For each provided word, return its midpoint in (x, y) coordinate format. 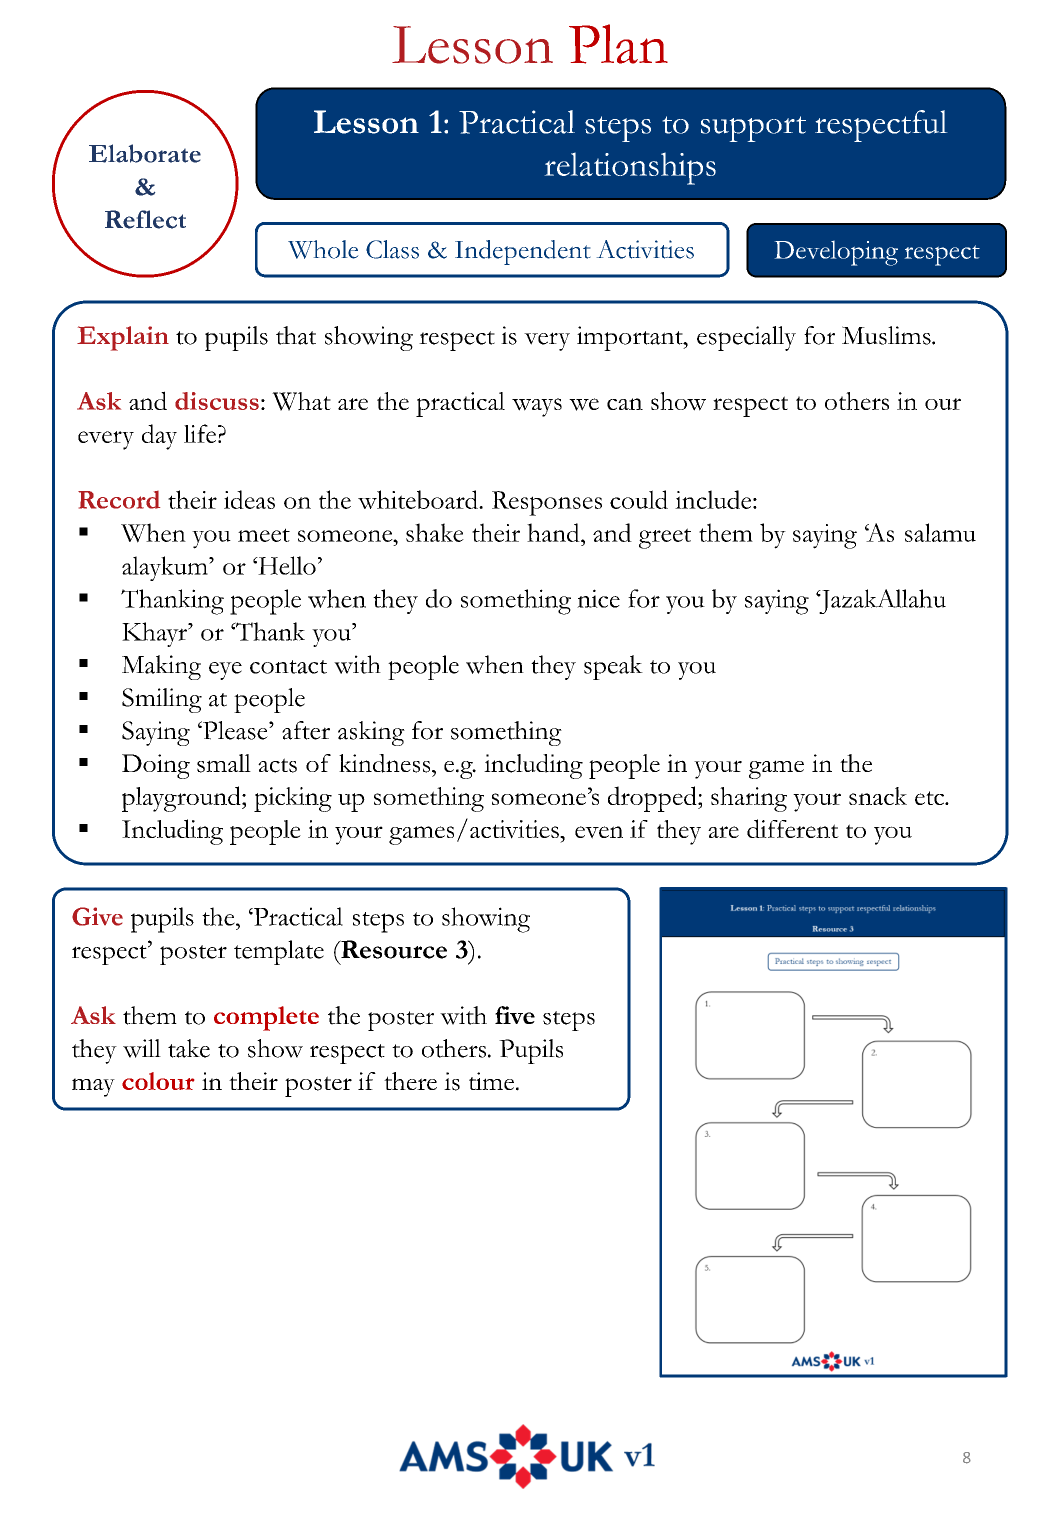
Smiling (162, 700)
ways (537, 407)
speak (613, 667)
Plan (618, 44)
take (189, 1048)
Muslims (887, 335)
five (515, 1015)
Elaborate (145, 153)
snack (878, 796)
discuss (217, 401)
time (491, 1081)
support (753, 129)
